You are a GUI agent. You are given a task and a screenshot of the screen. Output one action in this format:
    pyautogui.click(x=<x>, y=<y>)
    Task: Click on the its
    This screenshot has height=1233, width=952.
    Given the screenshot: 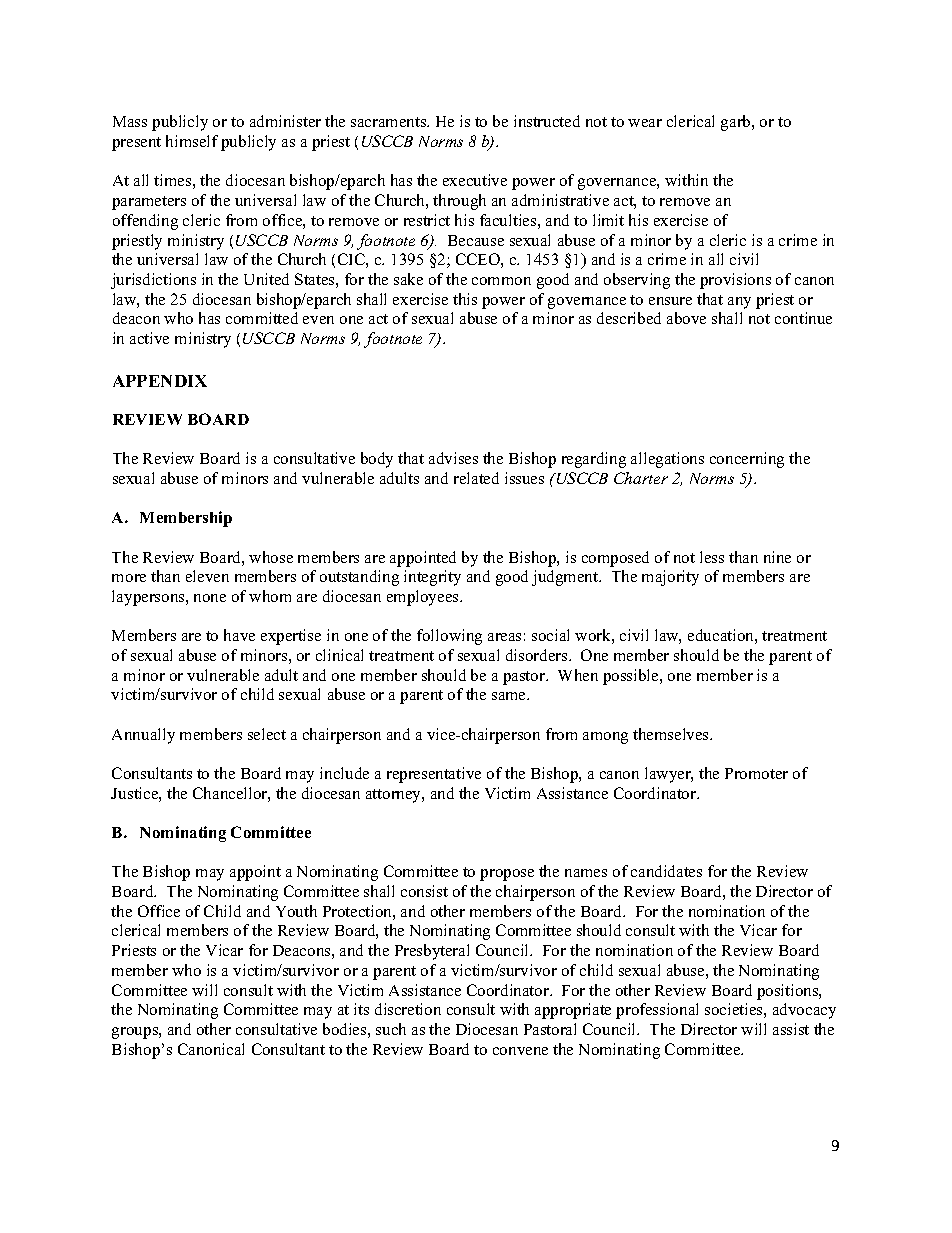 What is the action you would take?
    pyautogui.click(x=361, y=1009)
